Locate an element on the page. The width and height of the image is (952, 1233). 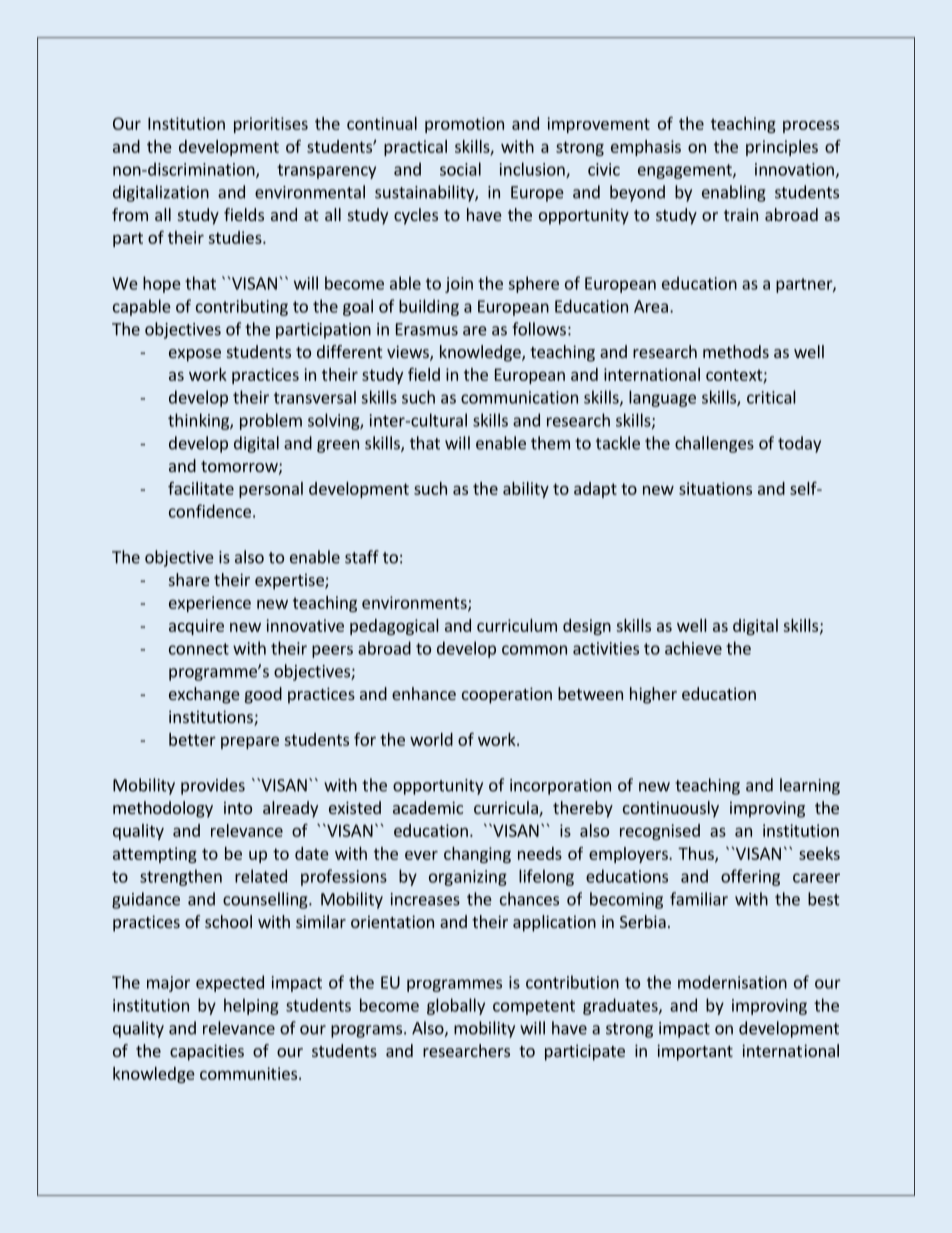
capacities is located at coordinates (207, 1052).
